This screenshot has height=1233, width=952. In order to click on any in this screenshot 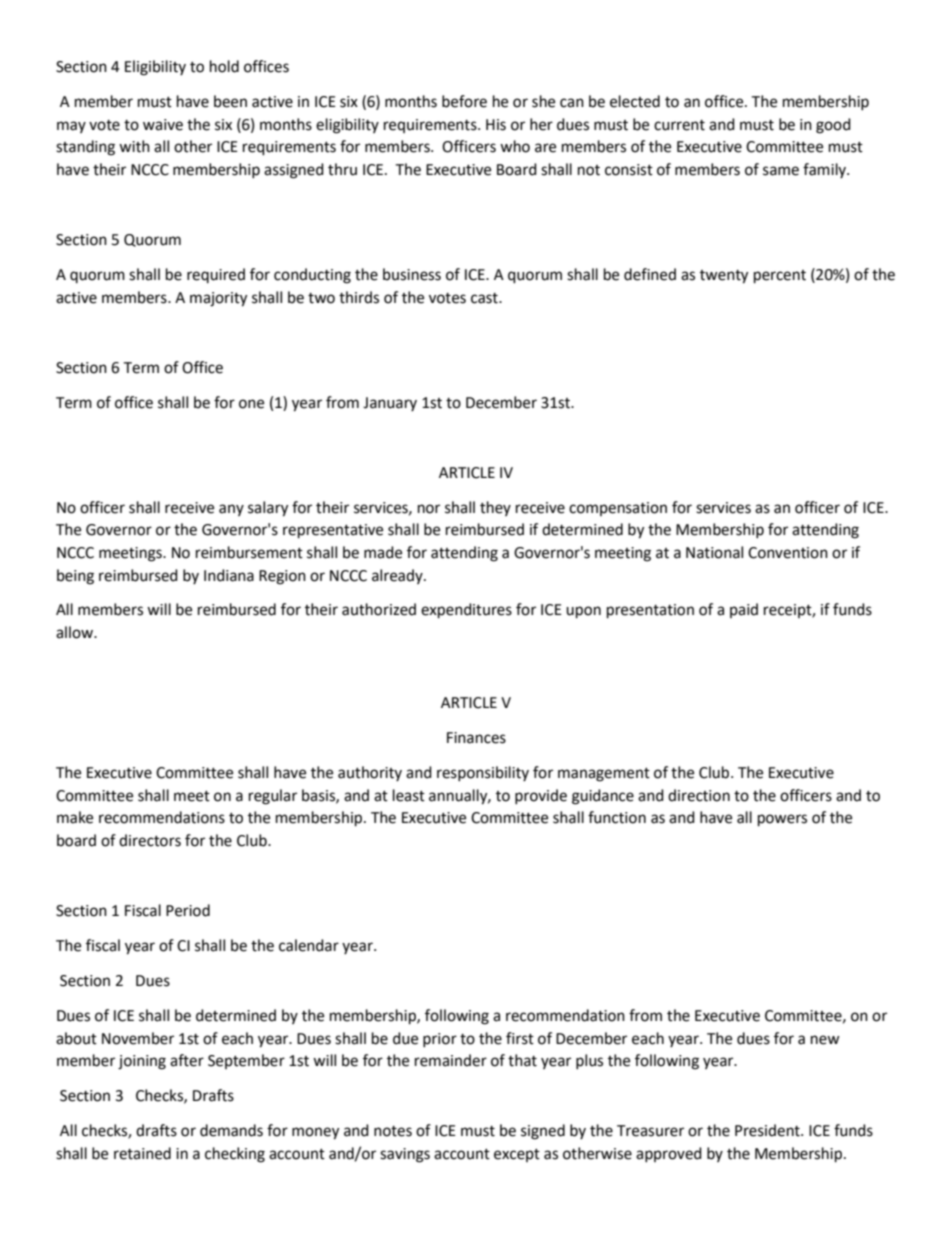, I will do `click(231, 510)`.
